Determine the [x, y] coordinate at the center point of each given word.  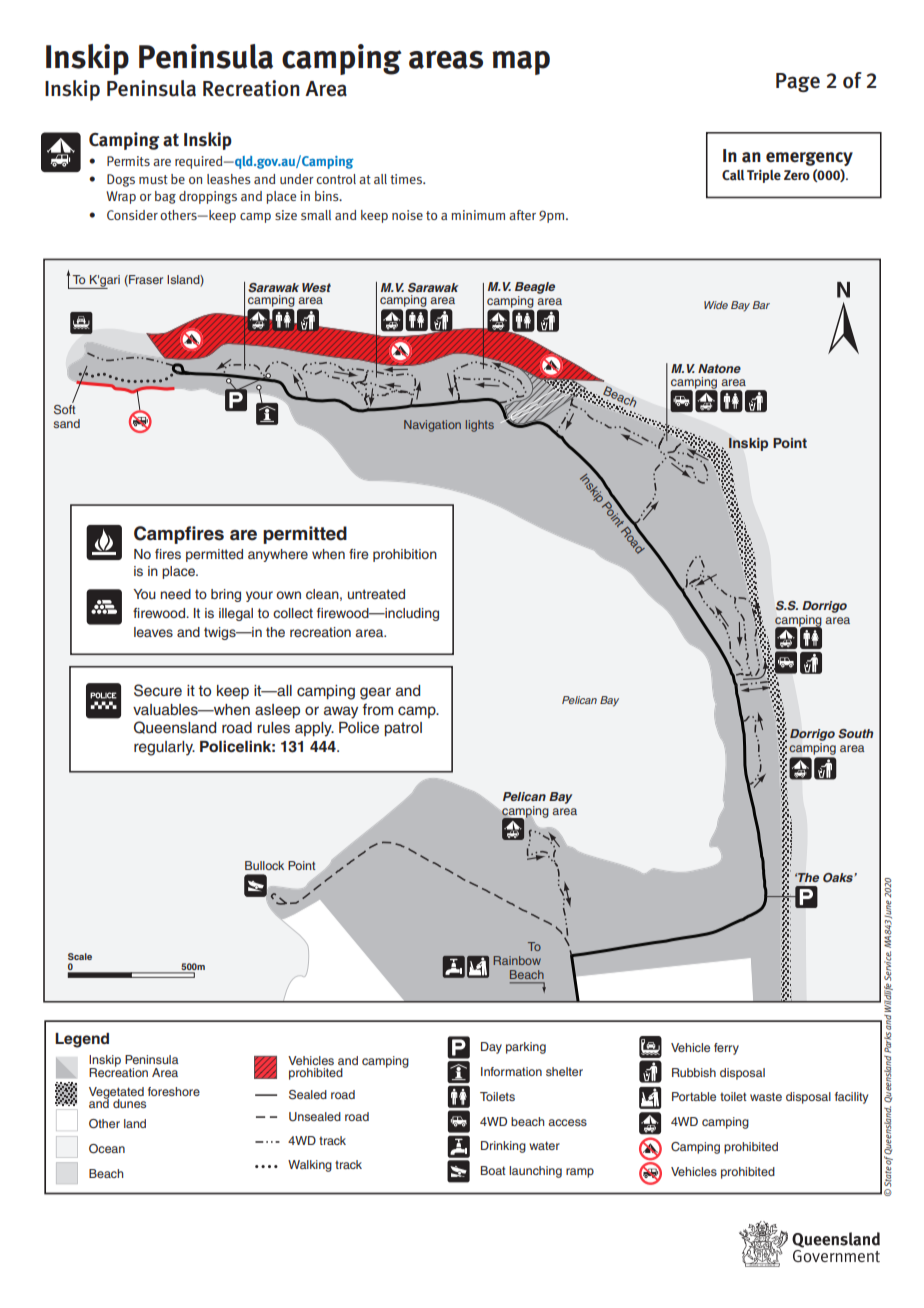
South [855, 734]
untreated [376, 594]
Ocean [107, 1149]
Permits [128, 161]
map [521, 63]
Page [798, 82]
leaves [153, 632]
